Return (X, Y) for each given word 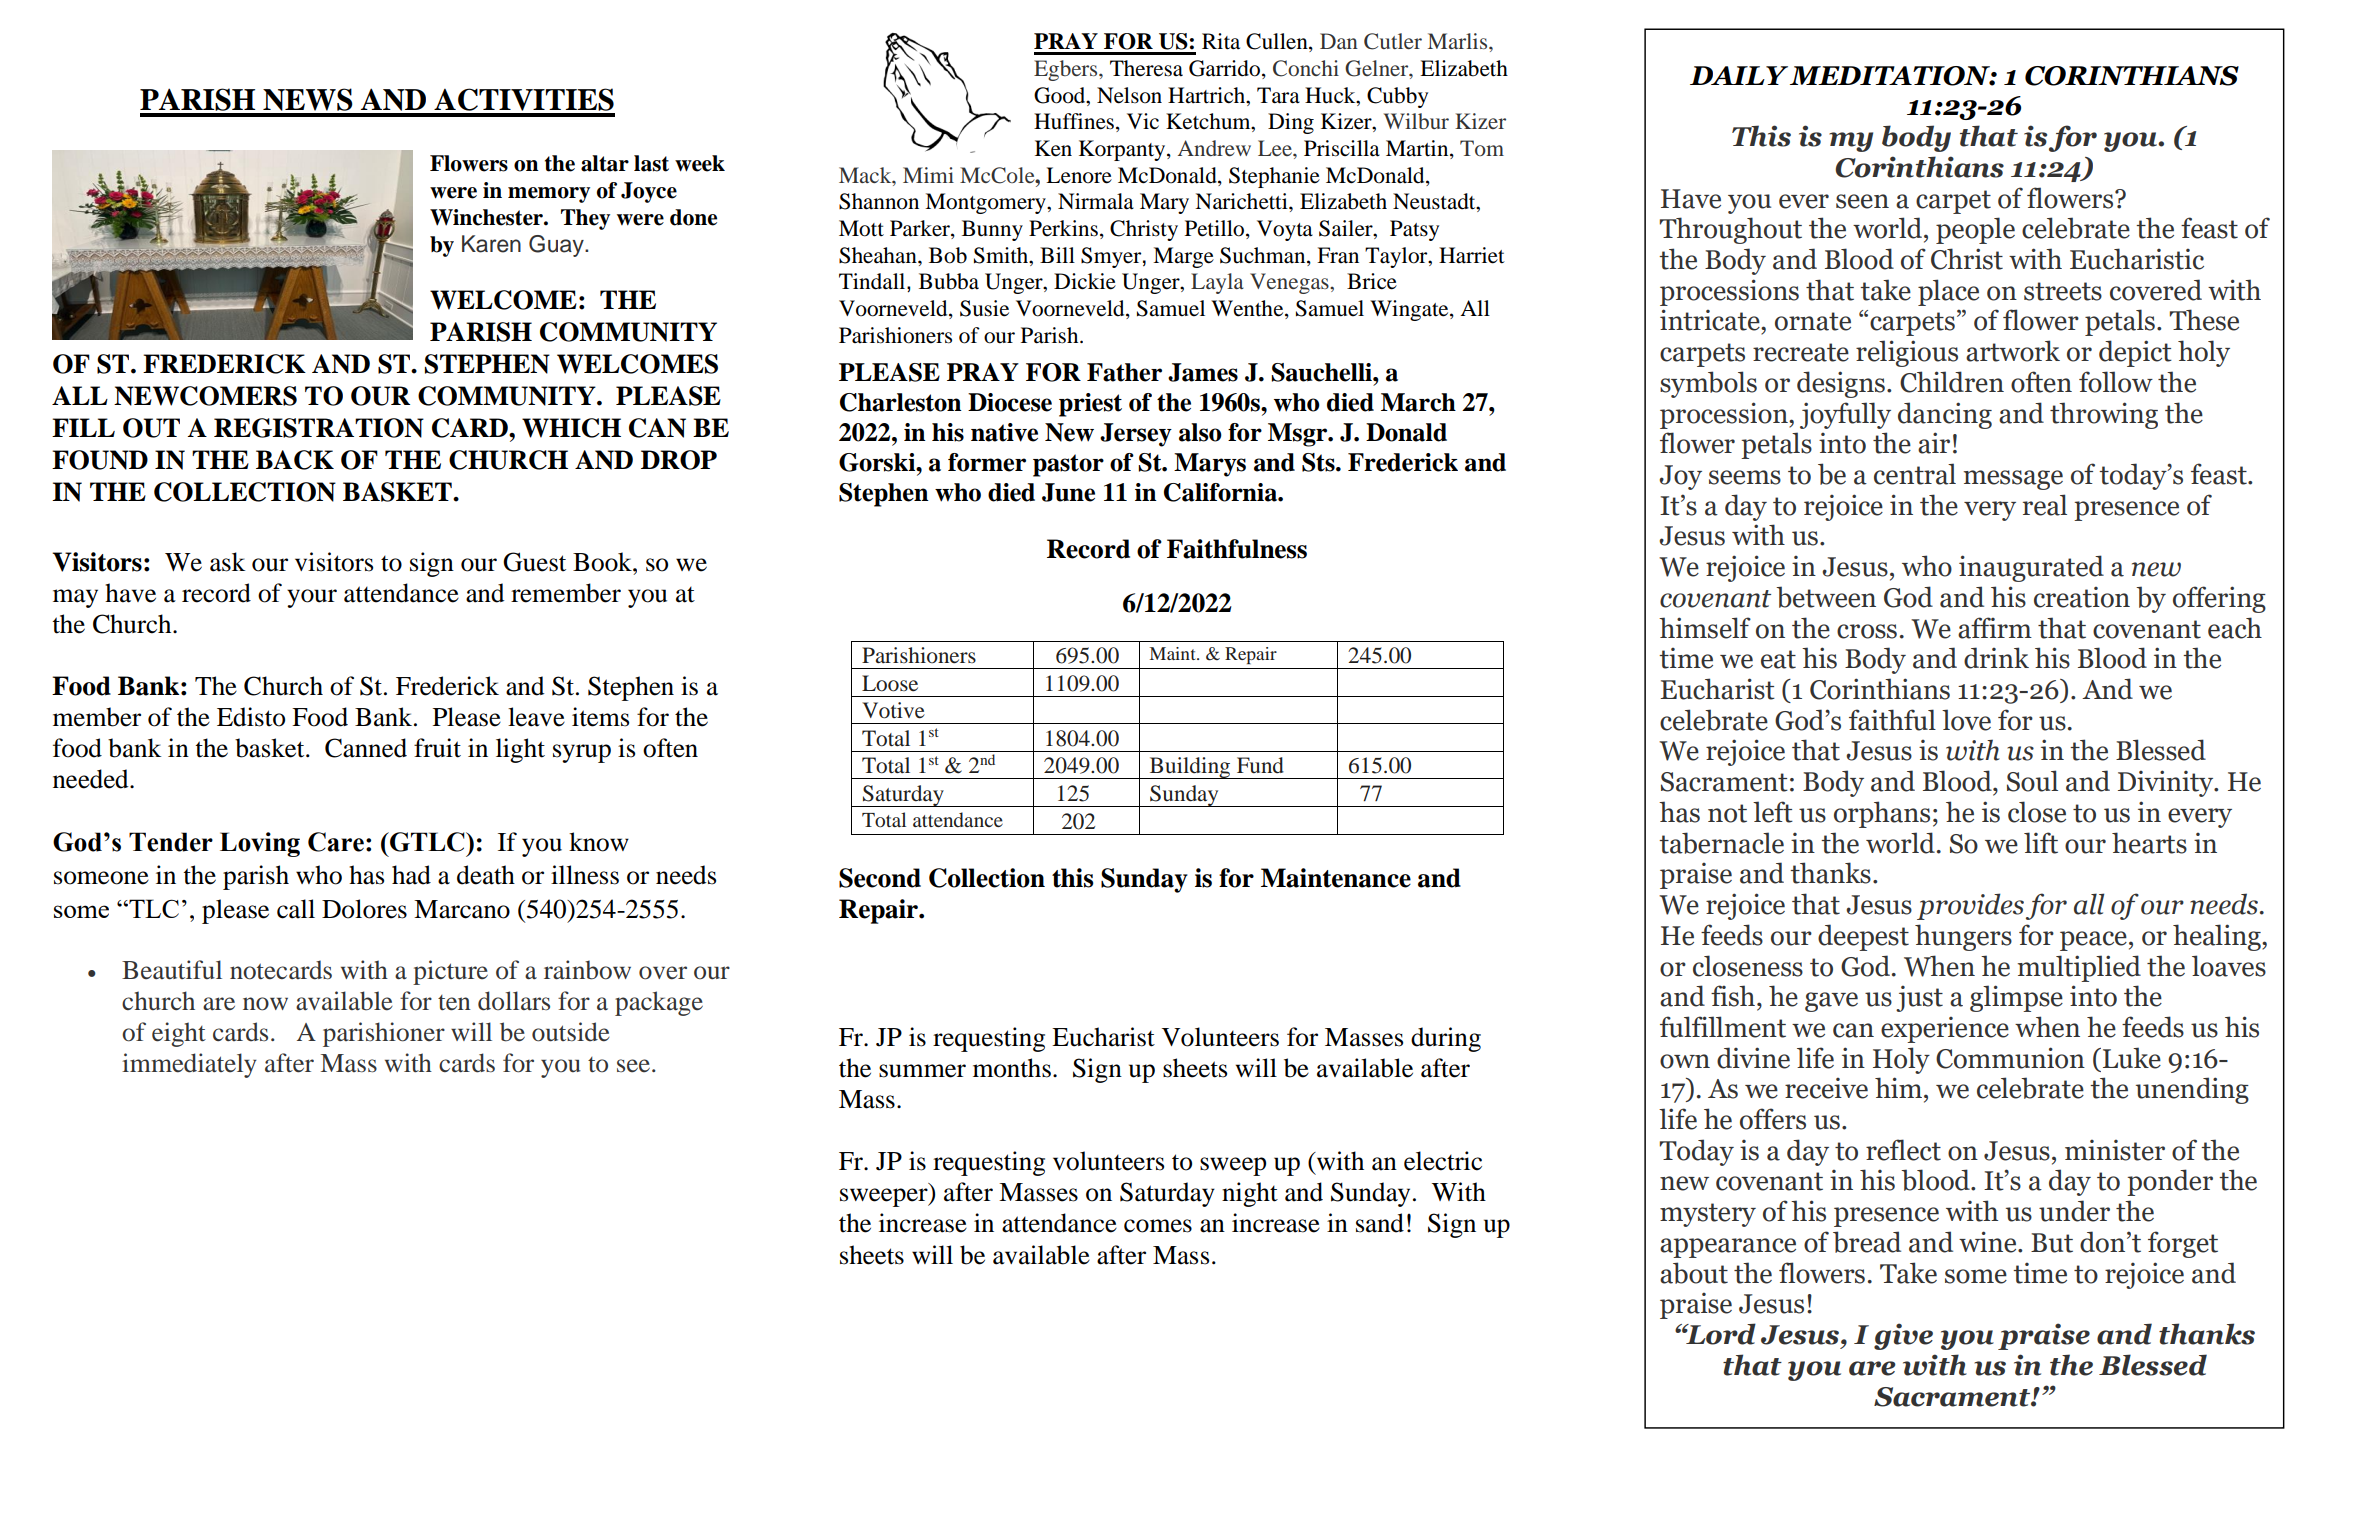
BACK (295, 460)
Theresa (1146, 68)
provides (1970, 906)
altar (605, 163)
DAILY (1739, 75)
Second (880, 878)
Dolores (364, 909)
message (2013, 480)
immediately (189, 1065)
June (1068, 492)
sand (1380, 1223)
